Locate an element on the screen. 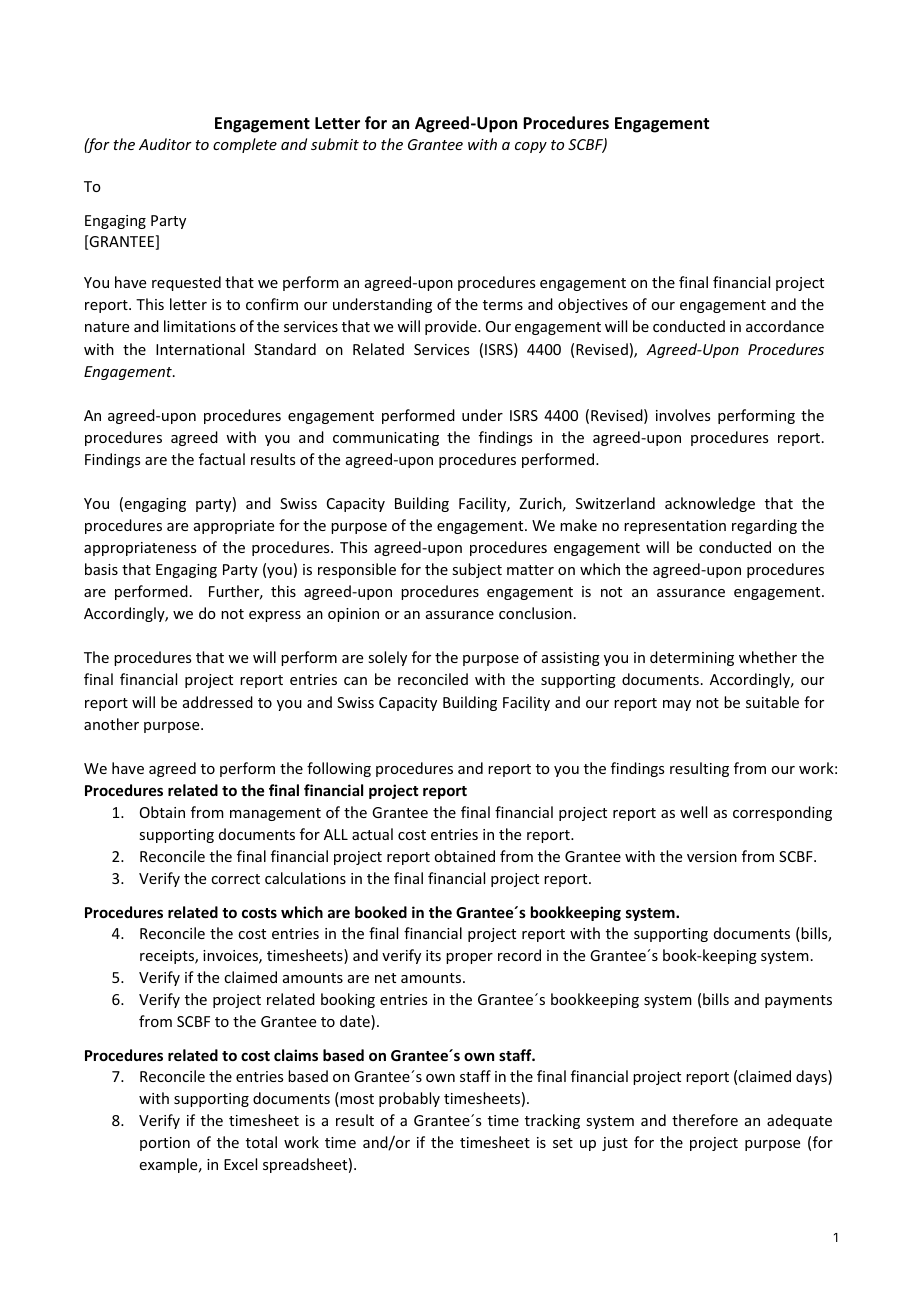  Auditor is located at coordinates (165, 144).
